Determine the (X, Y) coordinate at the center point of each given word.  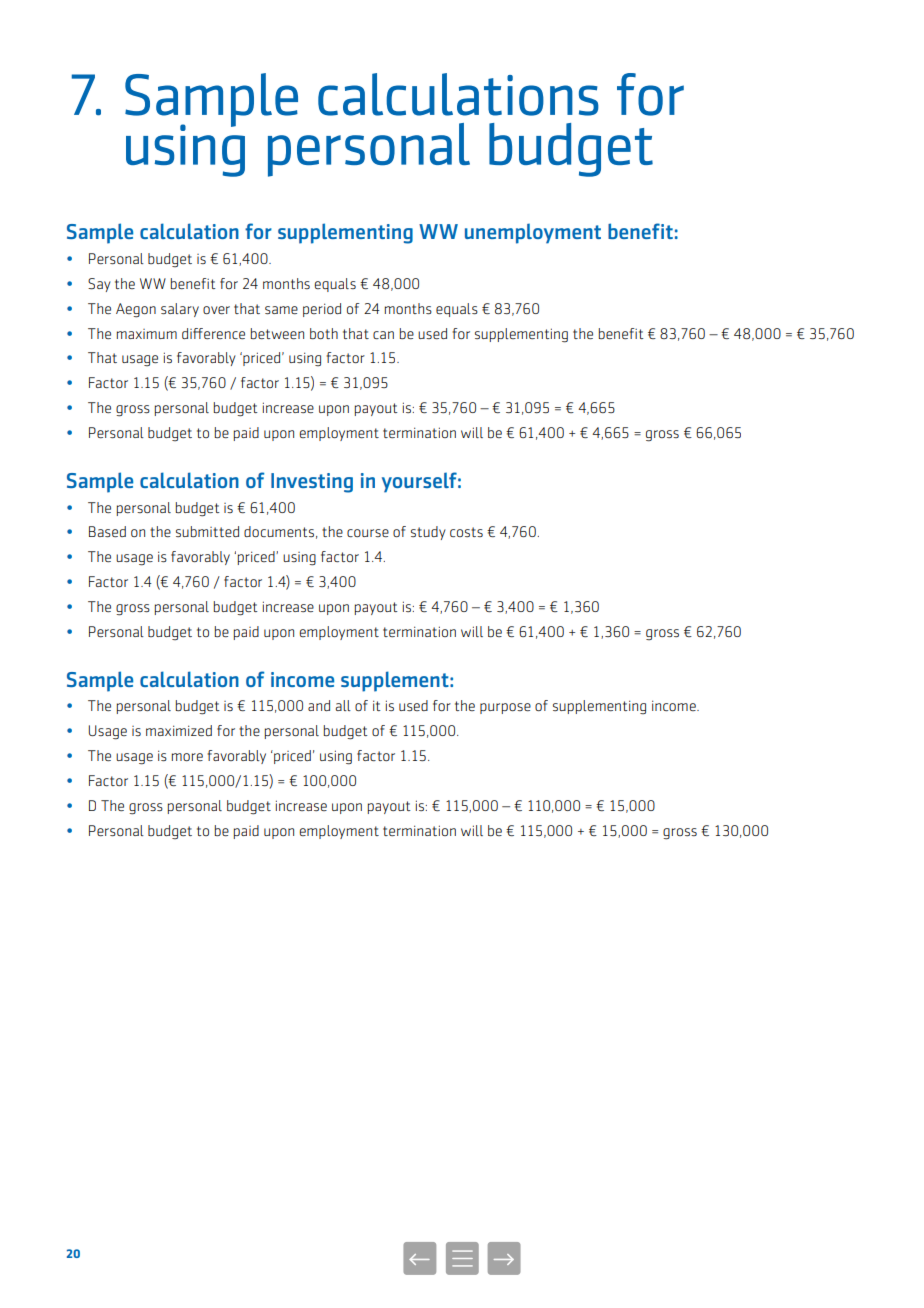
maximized (179, 730)
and (319, 705)
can (383, 335)
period (322, 310)
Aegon (136, 310)
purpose (505, 708)
